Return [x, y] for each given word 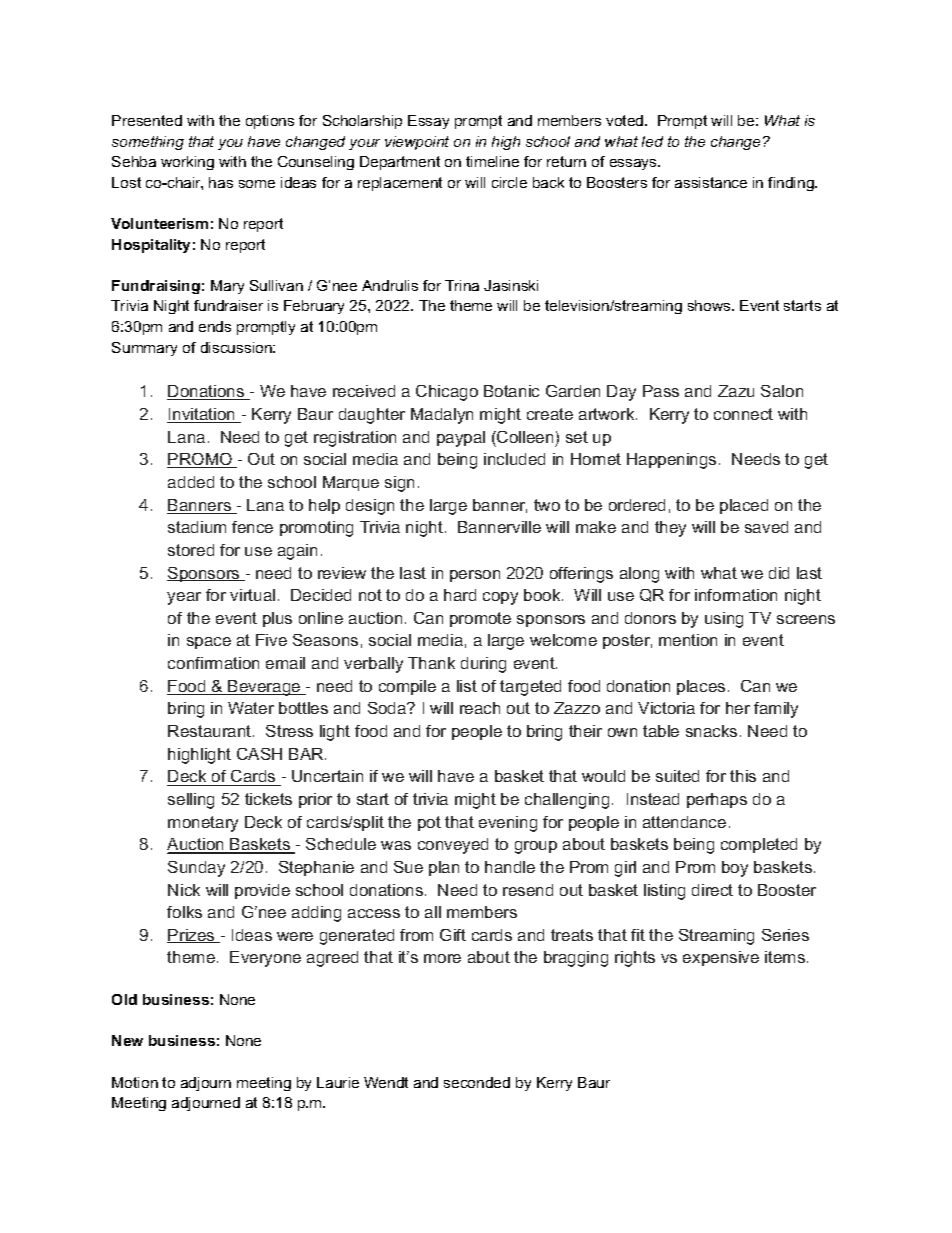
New [127, 1040]
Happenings [671, 461]
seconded [477, 1082]
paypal [461, 439]
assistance [711, 182]
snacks [711, 731]
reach [480, 708]
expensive [721, 958]
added [191, 482]
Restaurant [211, 731]
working [187, 163]
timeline [492, 161]
